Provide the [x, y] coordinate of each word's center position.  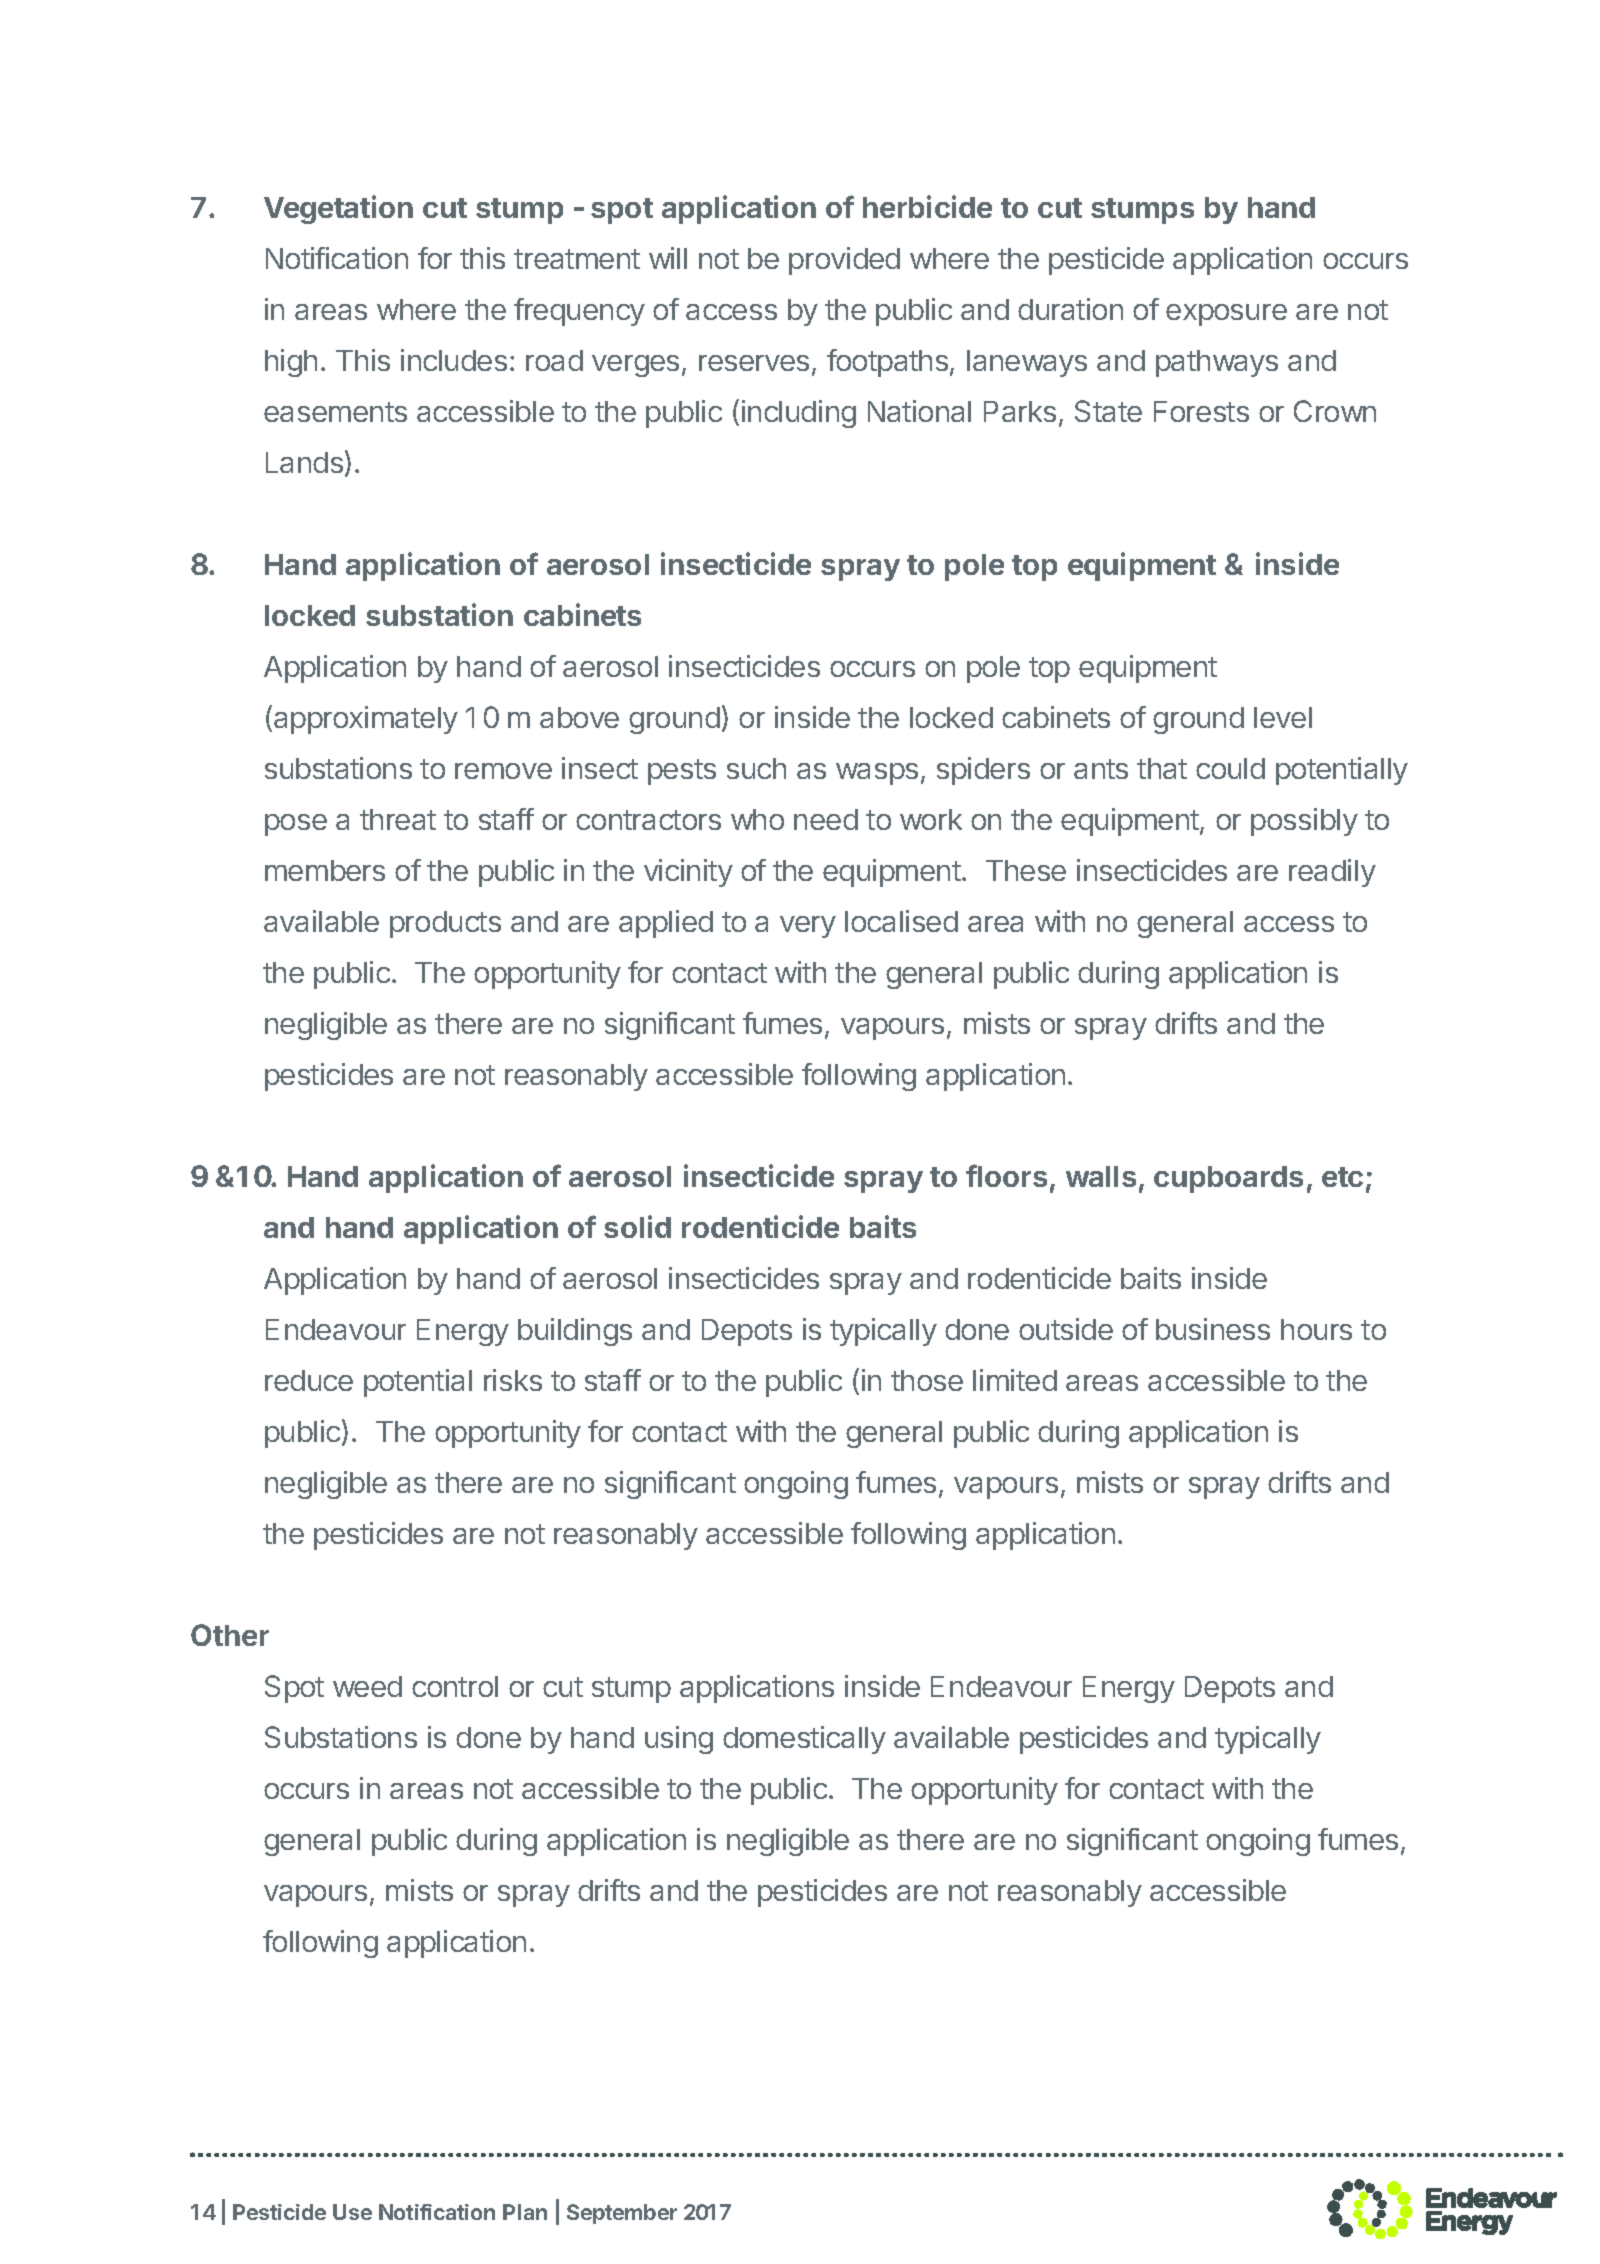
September [622, 2214]
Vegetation [338, 209]
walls [1101, 1176]
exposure [1226, 315]
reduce [309, 1380]
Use [352, 2212]
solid [637, 1226]
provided [844, 261]
